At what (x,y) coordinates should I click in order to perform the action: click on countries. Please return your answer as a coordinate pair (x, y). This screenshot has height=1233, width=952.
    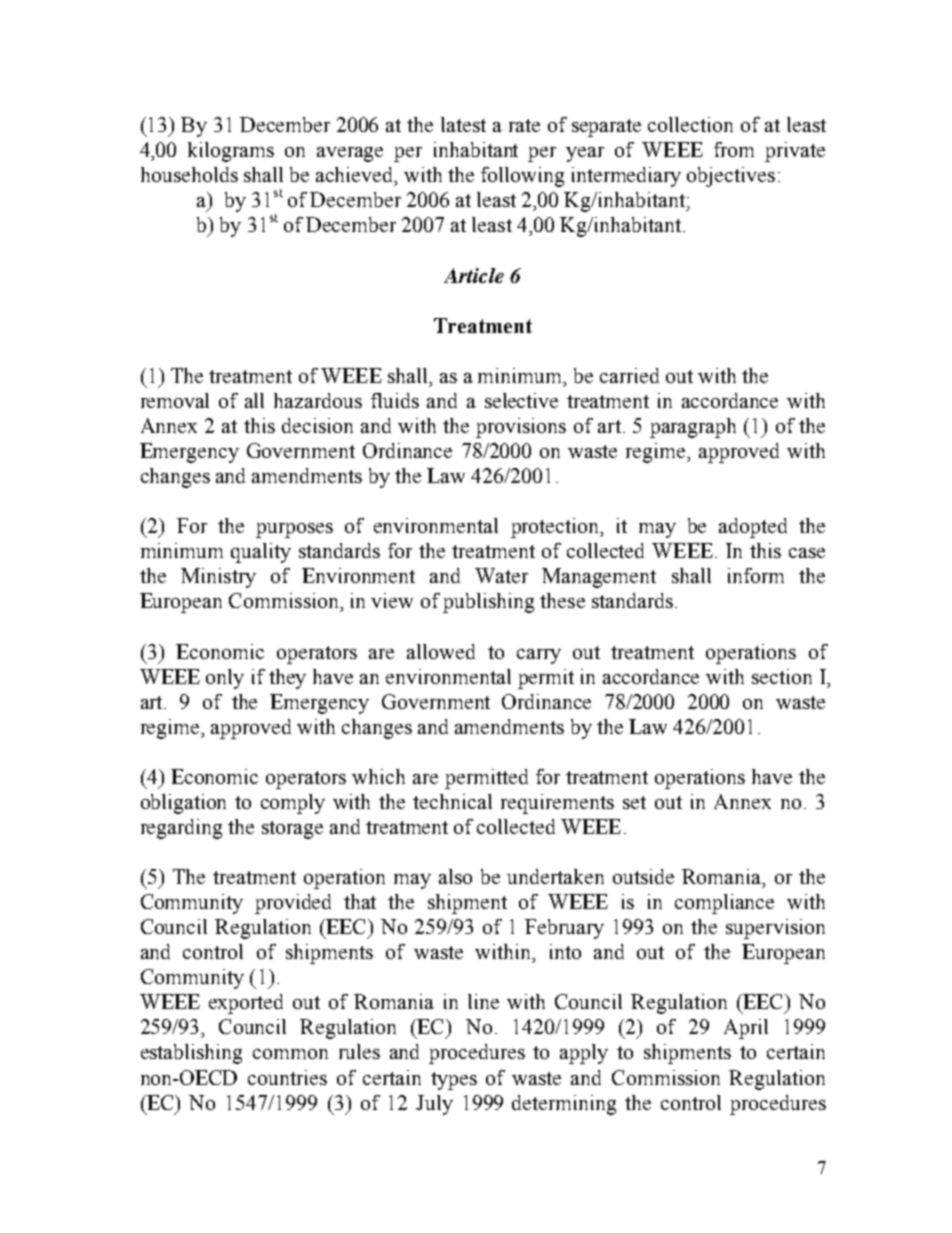
    Looking at the image, I should click on (287, 1077).
